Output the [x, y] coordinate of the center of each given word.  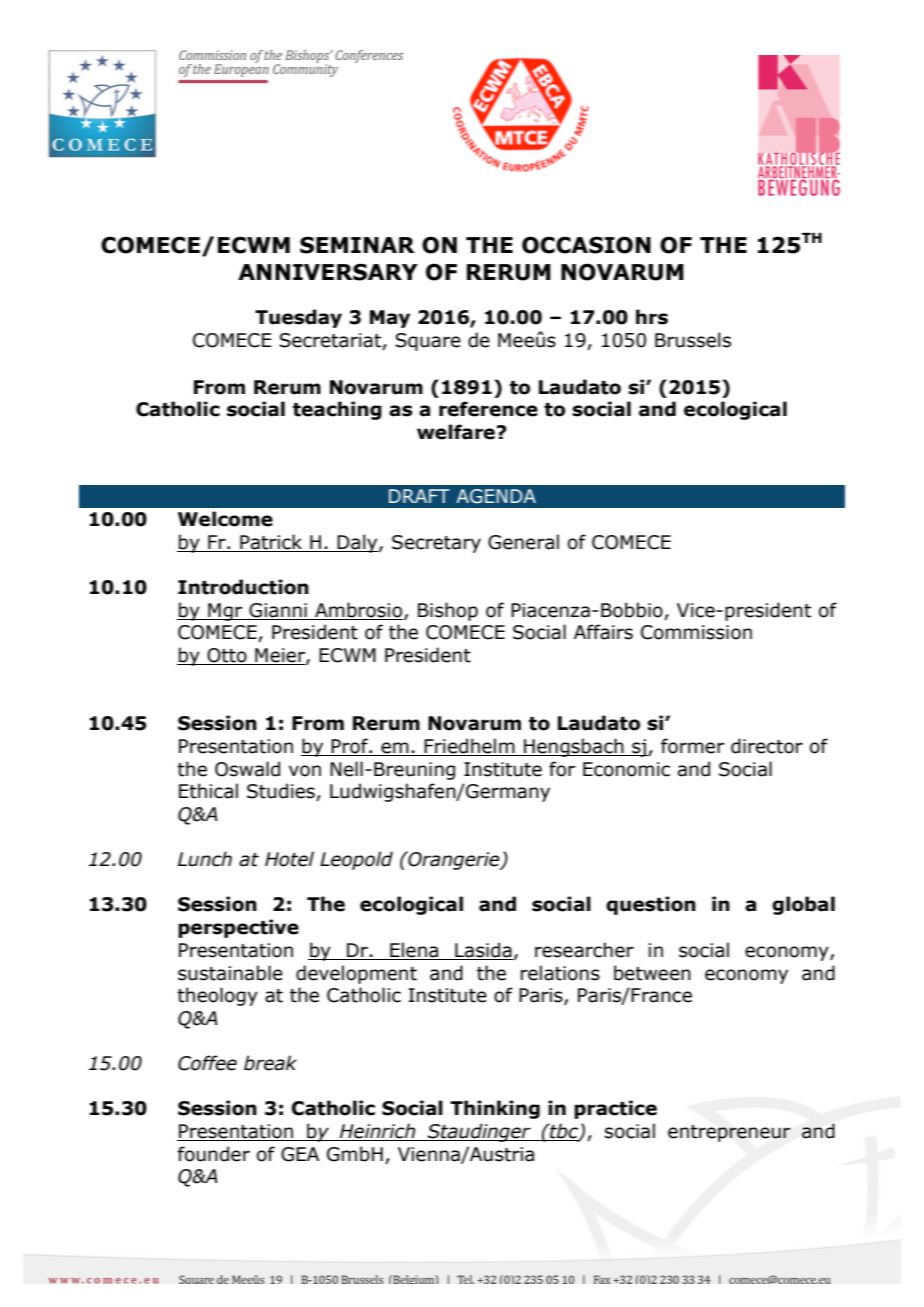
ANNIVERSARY [328, 272]
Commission [696, 632]
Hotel [289, 859]
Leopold [356, 860]
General [523, 542]
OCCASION [586, 245]
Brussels [693, 340]
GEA [300, 1154]
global [803, 905]
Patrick [271, 543]
